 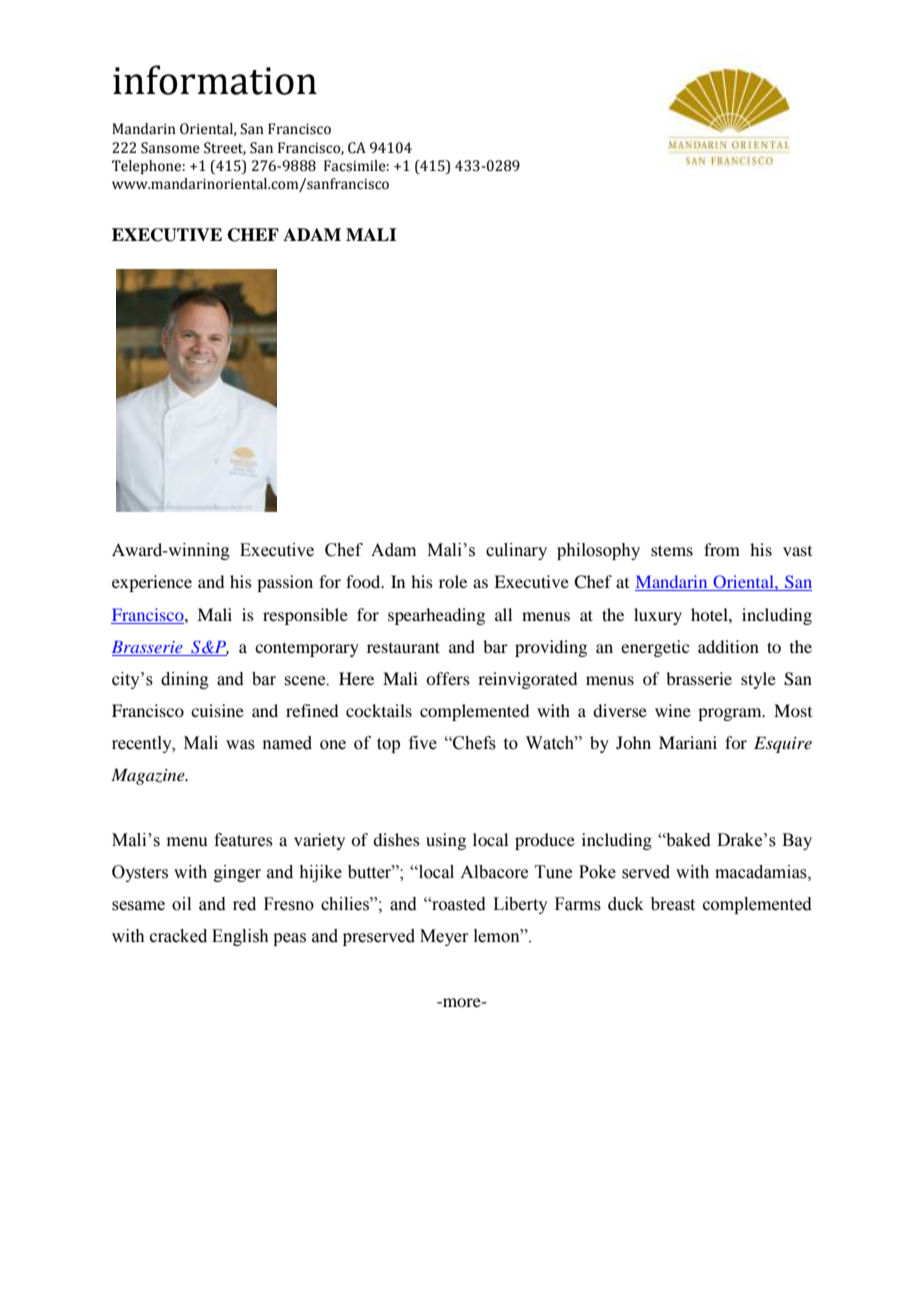 What do you see at coordinates (731, 714) in the screenshot?
I see `program` at bounding box center [731, 714].
